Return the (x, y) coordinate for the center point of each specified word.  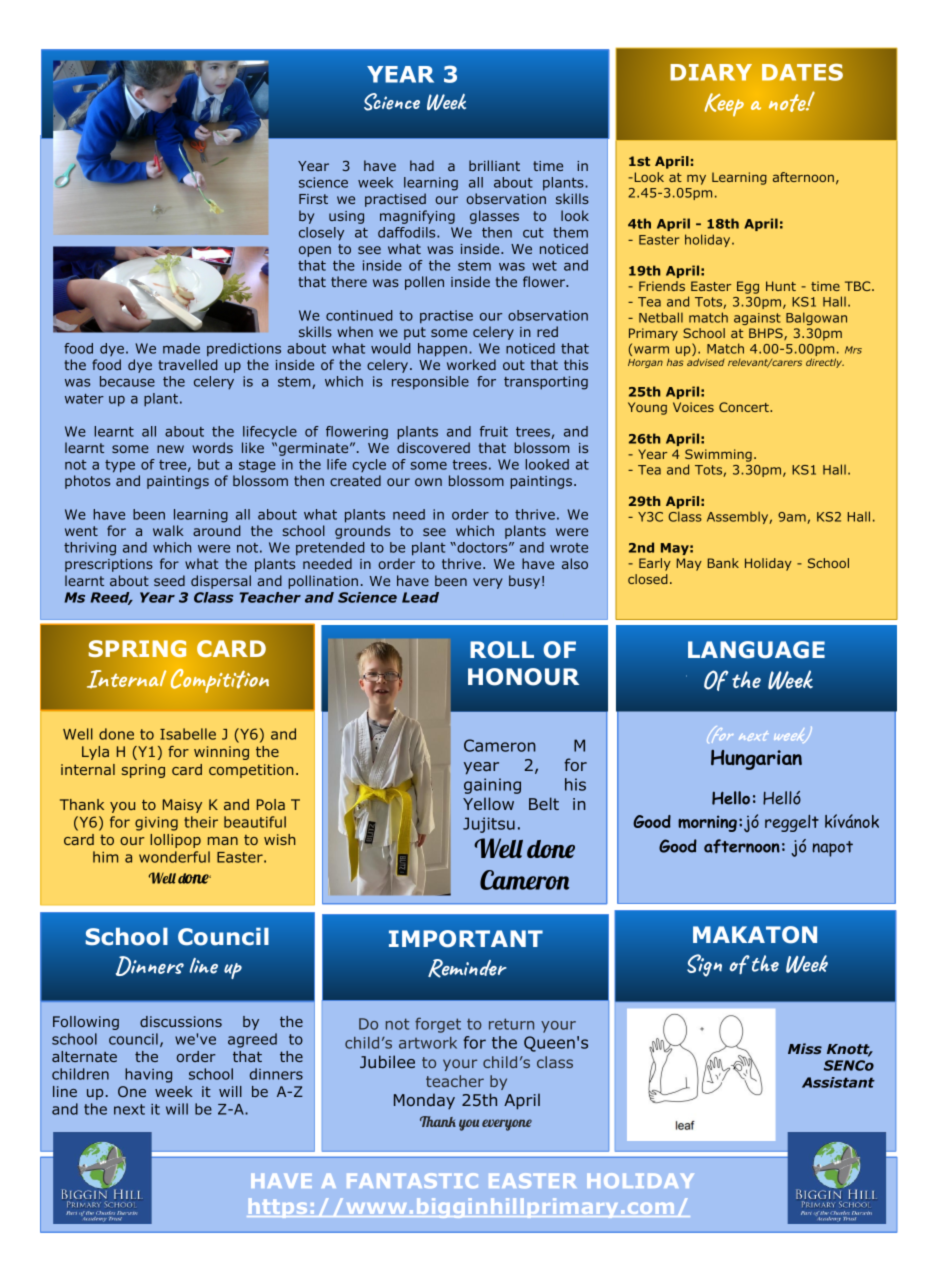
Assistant (838, 1082)
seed (169, 580)
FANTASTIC (412, 1180)
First (313, 199)
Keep (724, 104)
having (148, 1075)
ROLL (502, 650)
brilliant (494, 165)
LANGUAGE (756, 650)
